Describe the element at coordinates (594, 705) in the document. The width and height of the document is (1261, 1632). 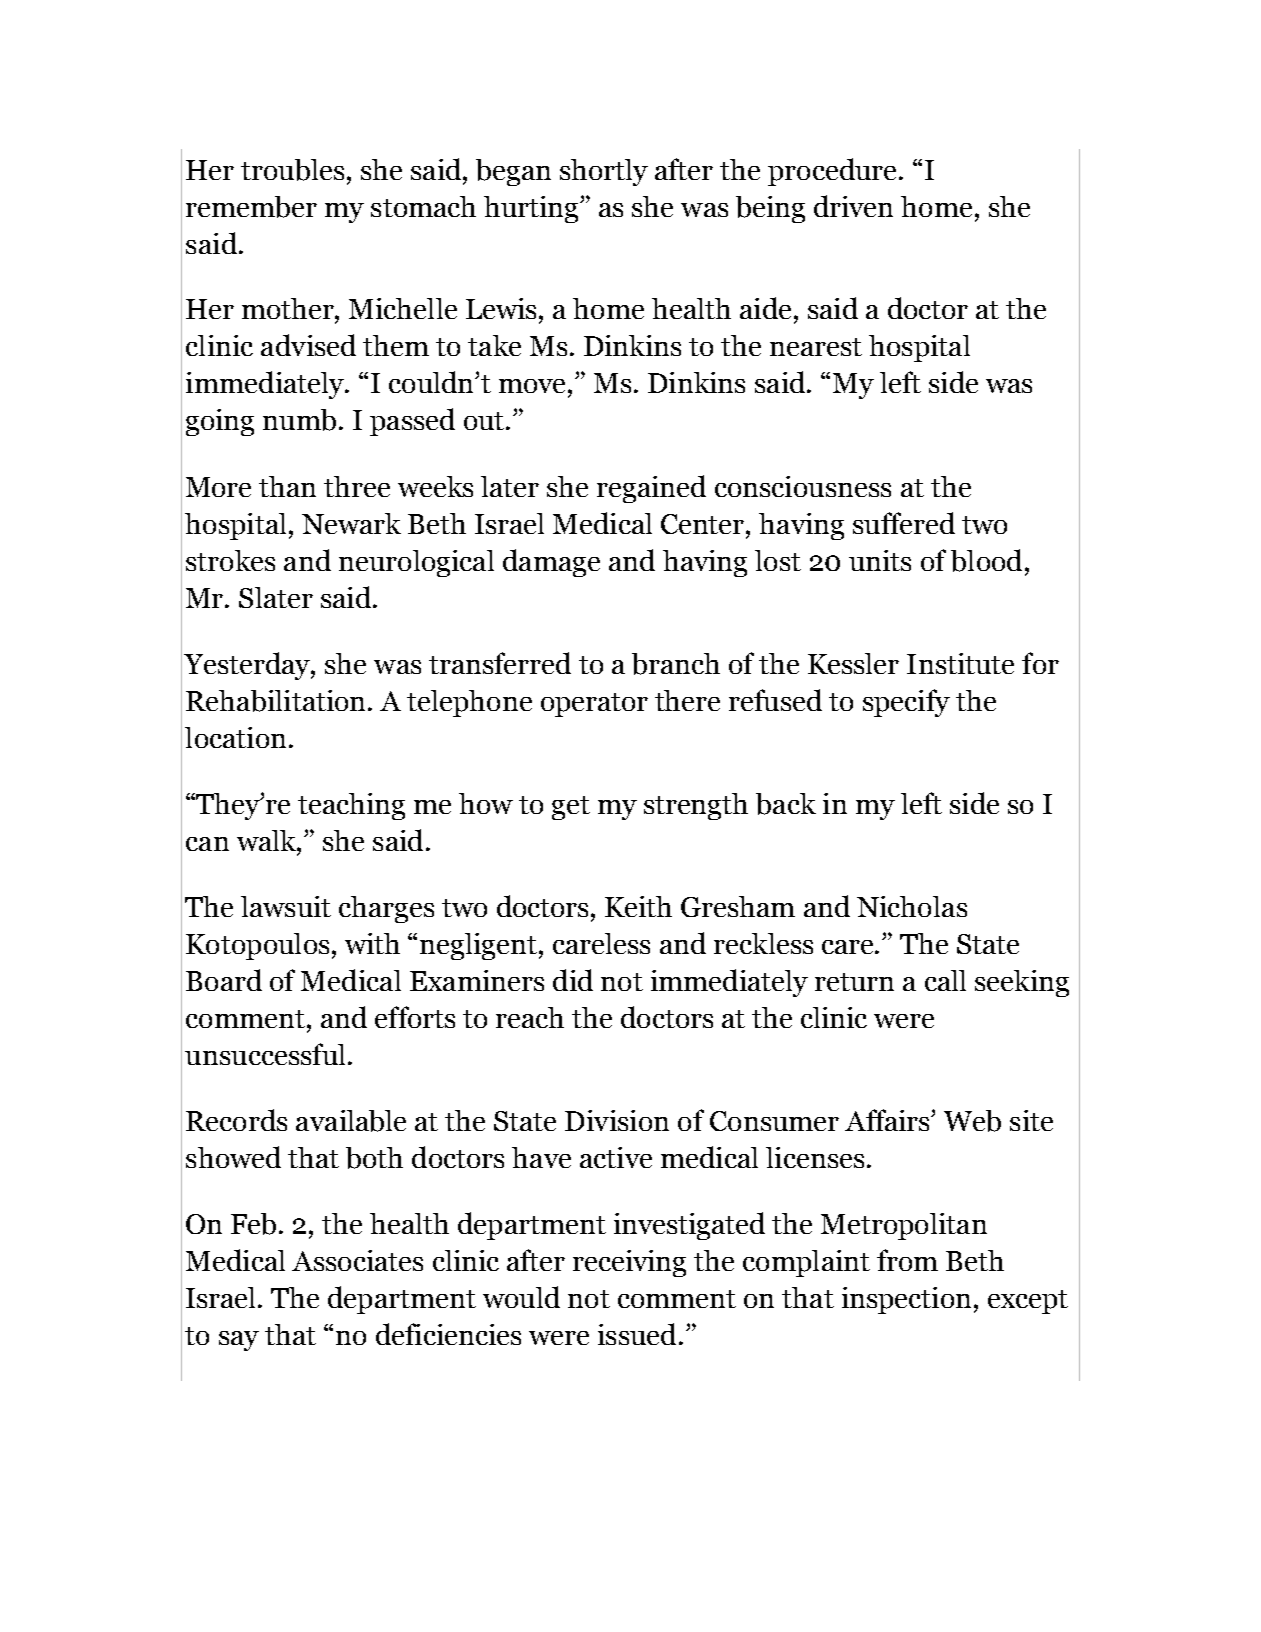
I see `operator` at that location.
